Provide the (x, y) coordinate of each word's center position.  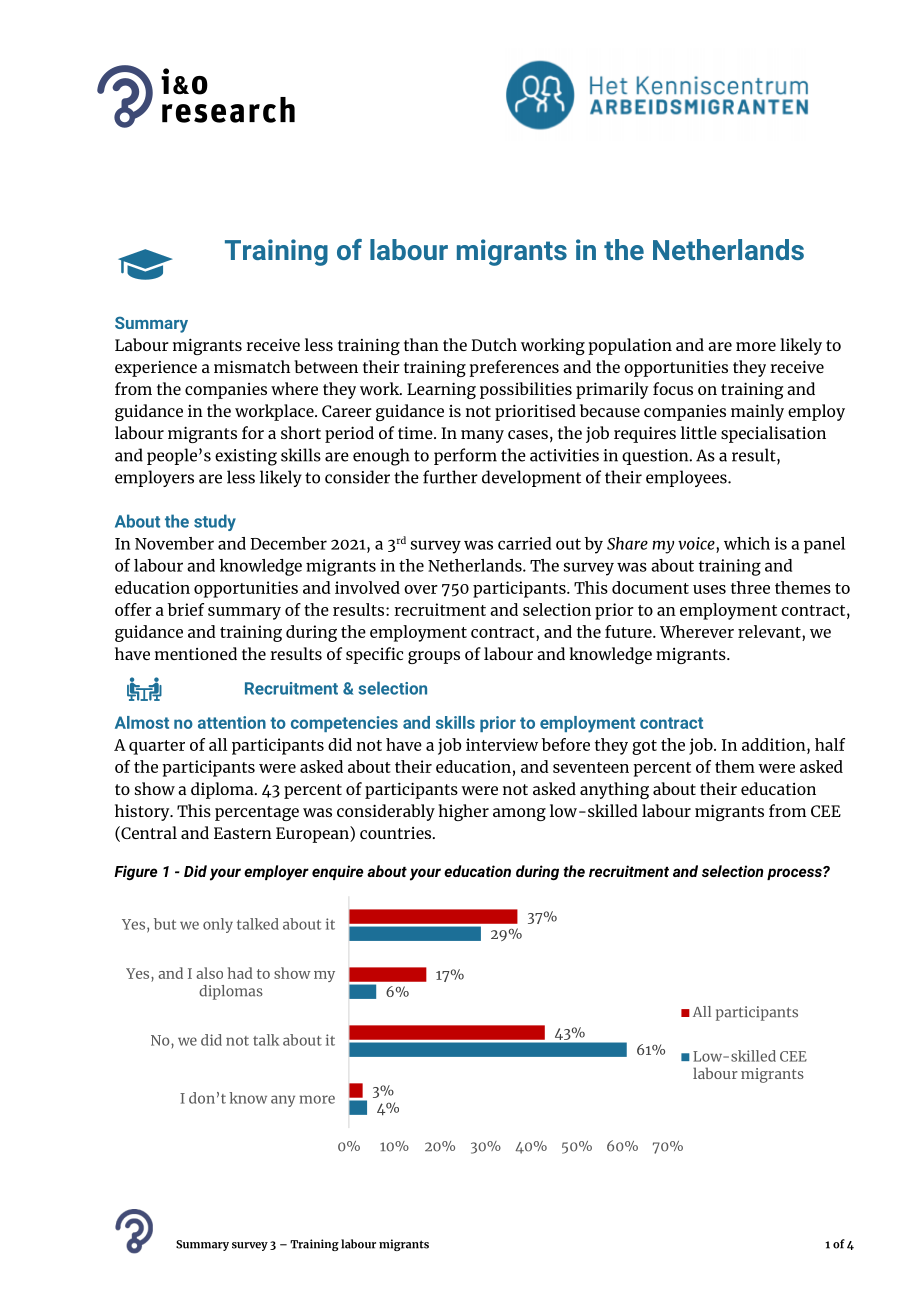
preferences (514, 368)
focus (673, 388)
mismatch (252, 366)
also (209, 973)
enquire (337, 872)
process (795, 873)
